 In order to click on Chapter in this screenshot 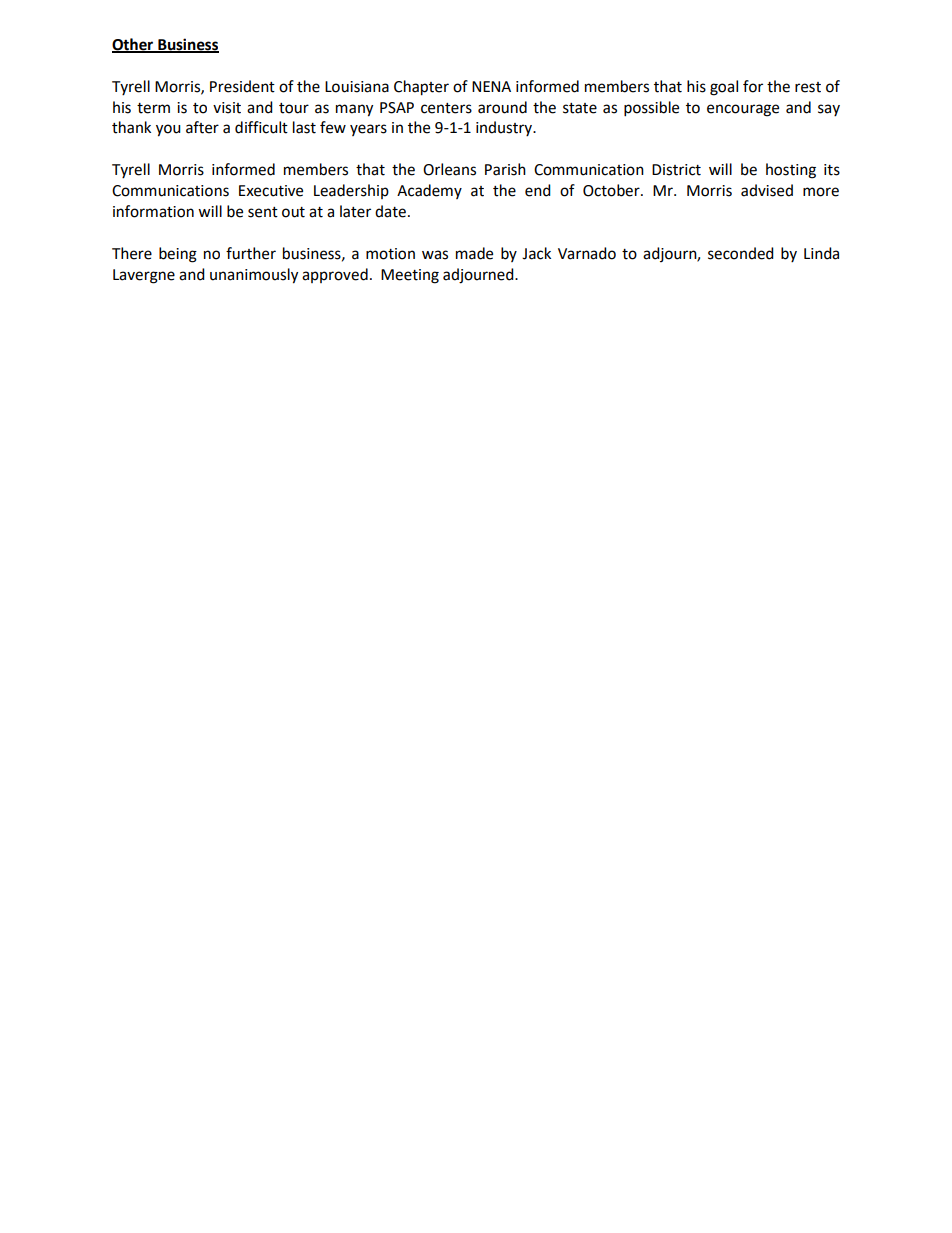, I will do `click(421, 88)`.
